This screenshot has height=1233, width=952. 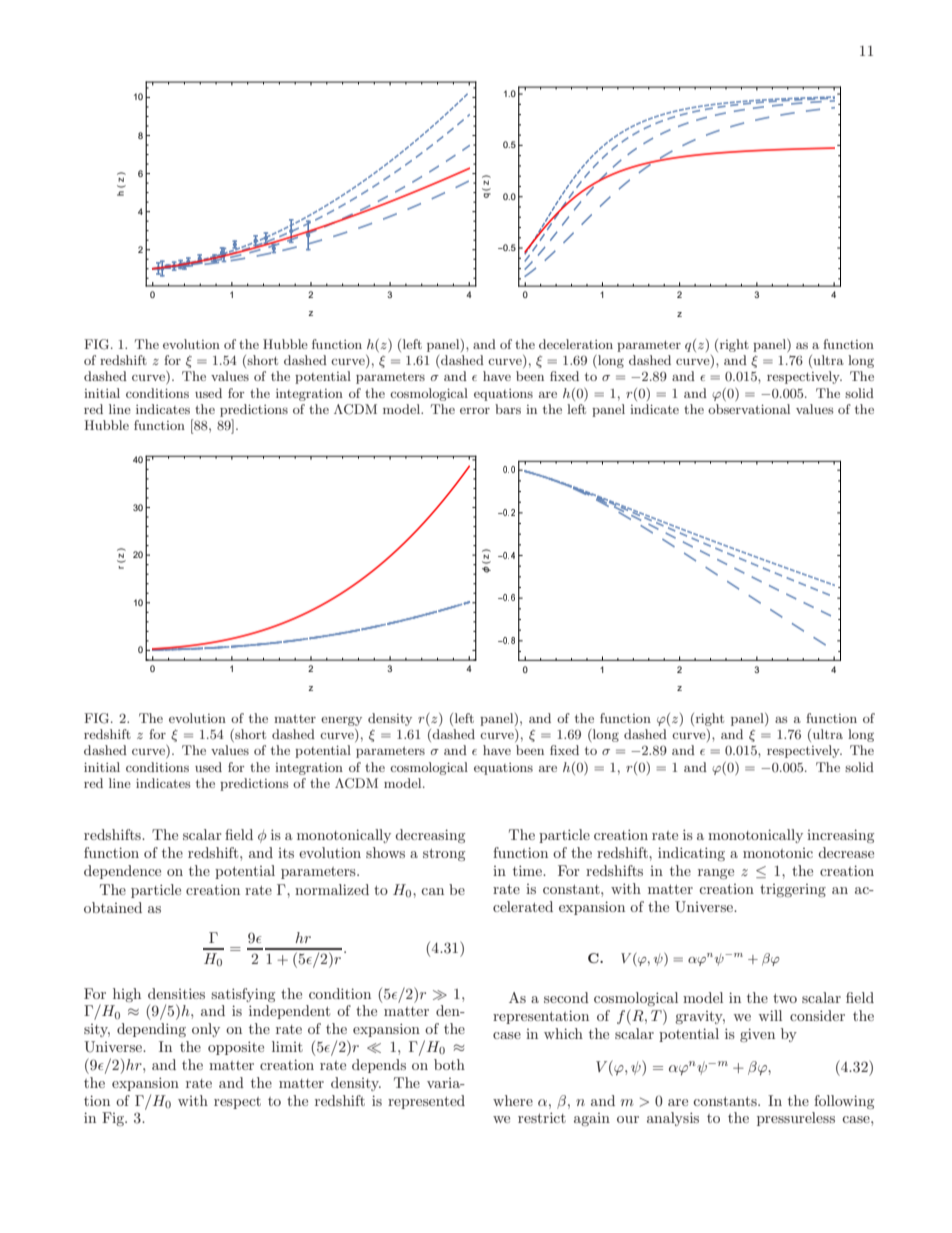 I want to click on opposite, so click(x=236, y=1048).
